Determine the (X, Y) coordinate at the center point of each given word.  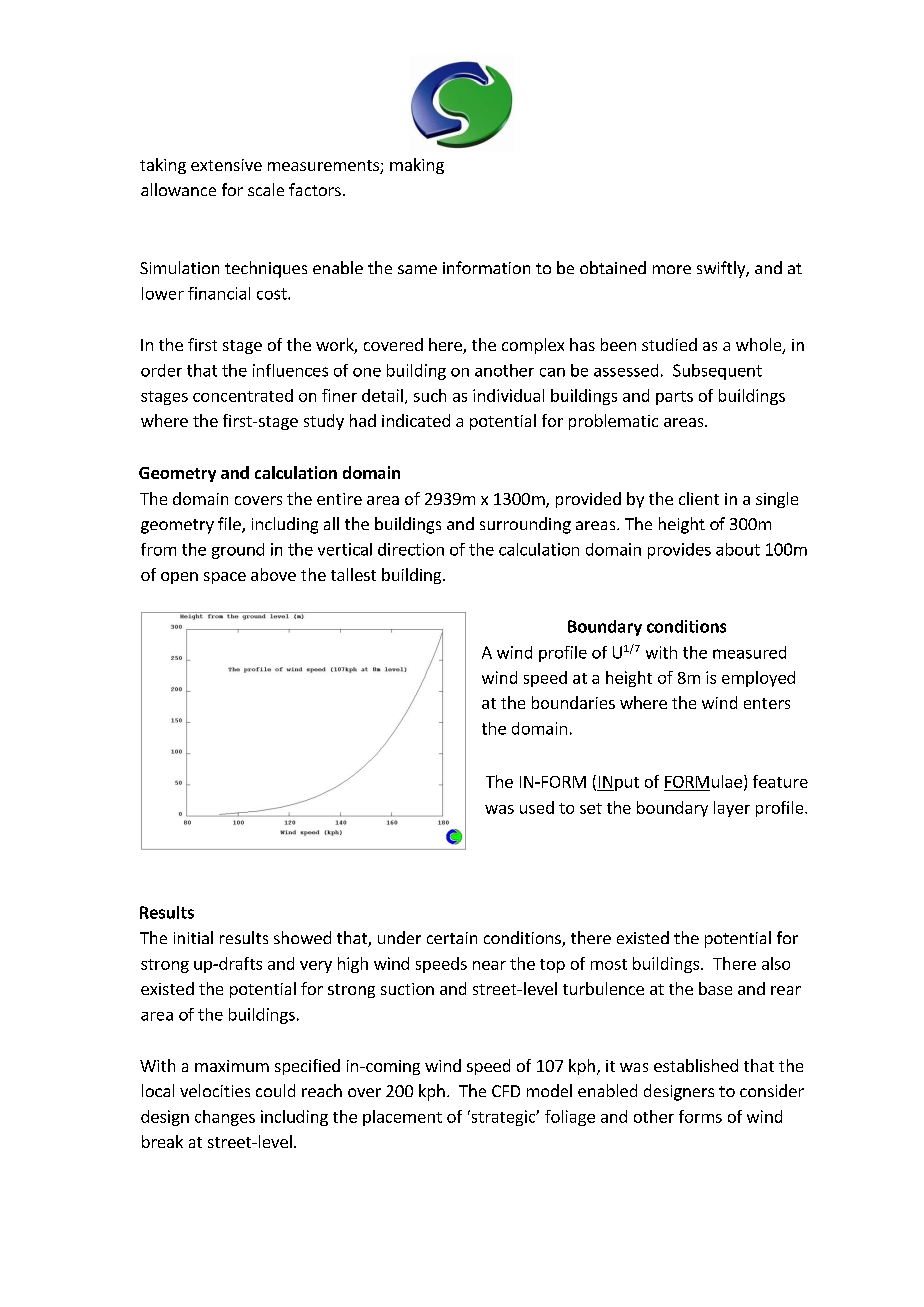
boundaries (573, 702)
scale (266, 189)
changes (225, 1118)
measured (749, 652)
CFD (506, 1091)
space (225, 578)
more (672, 269)
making (417, 166)
